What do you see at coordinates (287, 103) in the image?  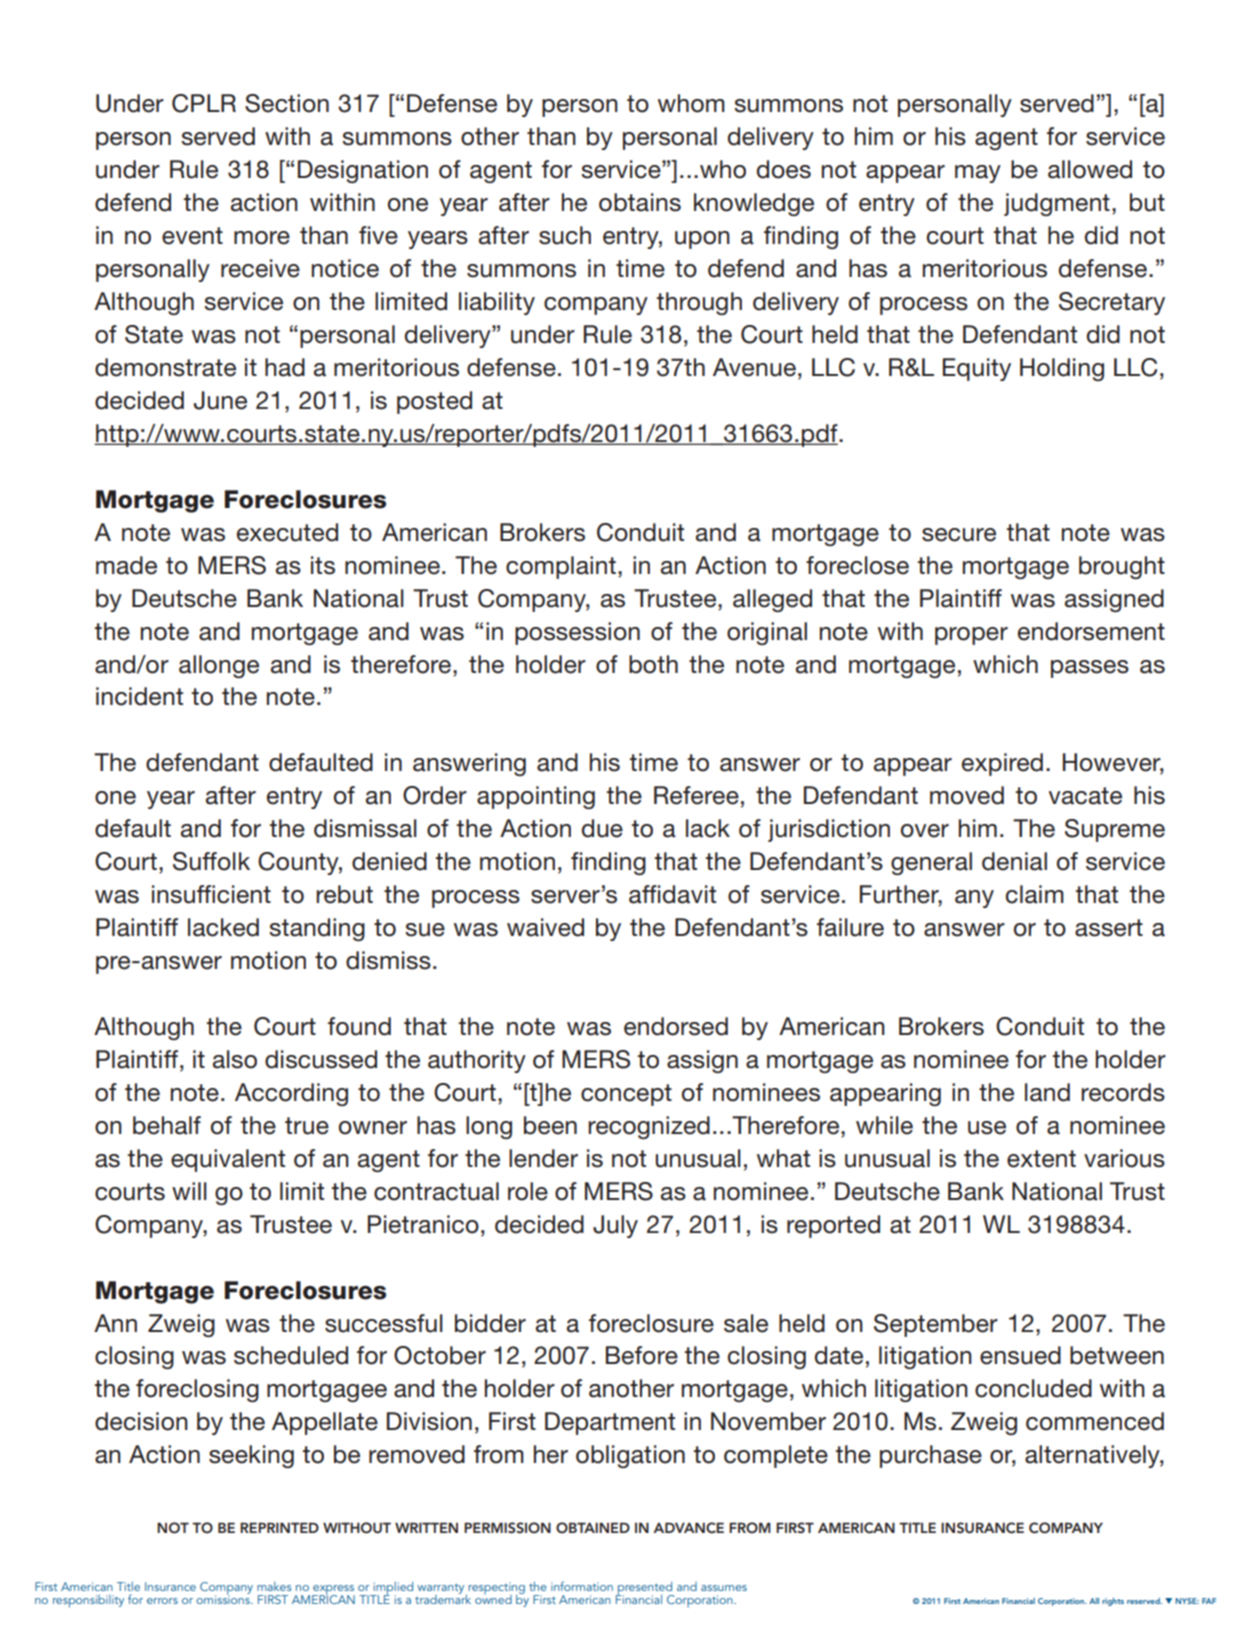 I see `Section` at bounding box center [287, 103].
